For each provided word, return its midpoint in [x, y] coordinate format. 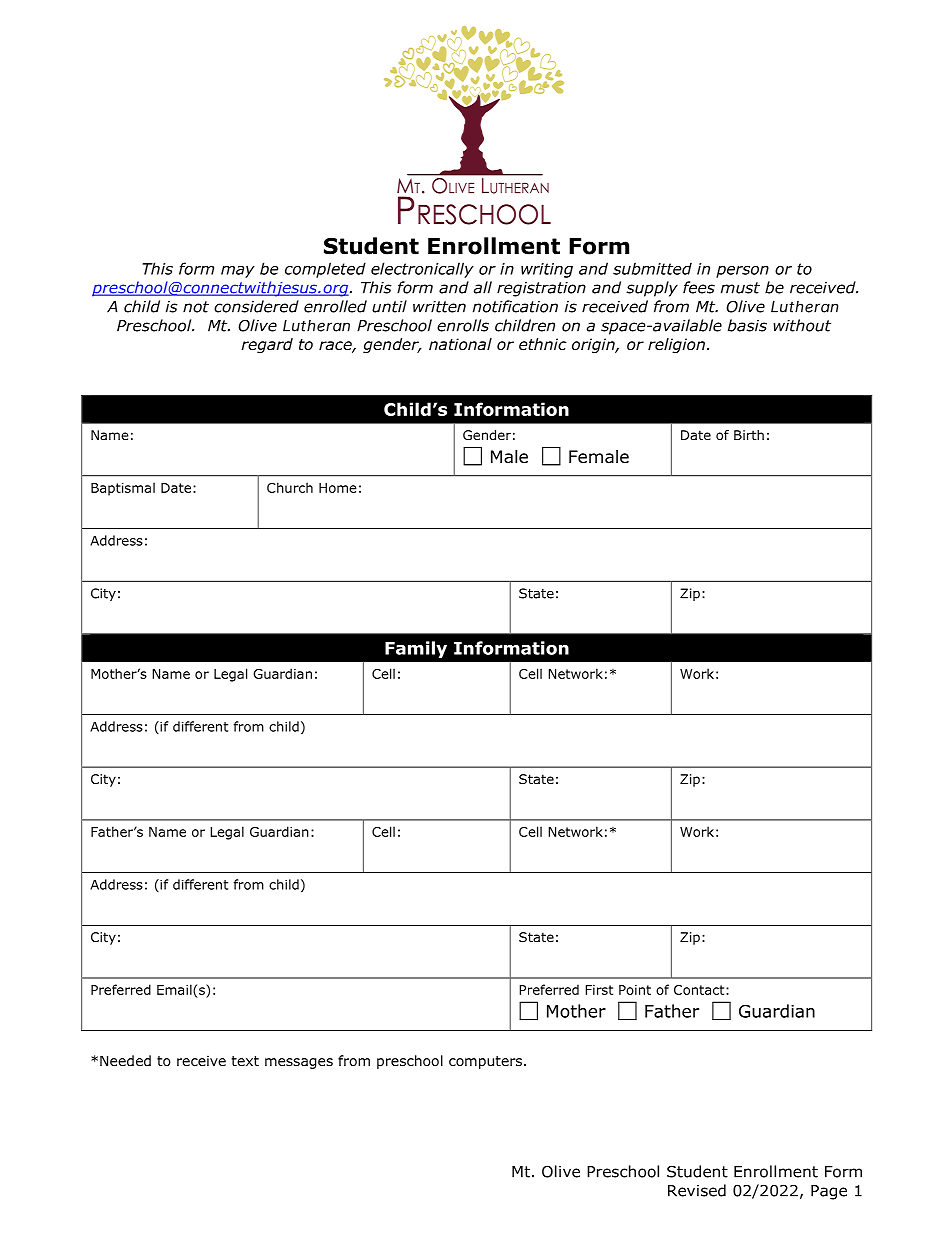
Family [416, 649]
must [740, 288]
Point [635, 990]
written [439, 307]
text [245, 1061]
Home [338, 488]
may [238, 272]
